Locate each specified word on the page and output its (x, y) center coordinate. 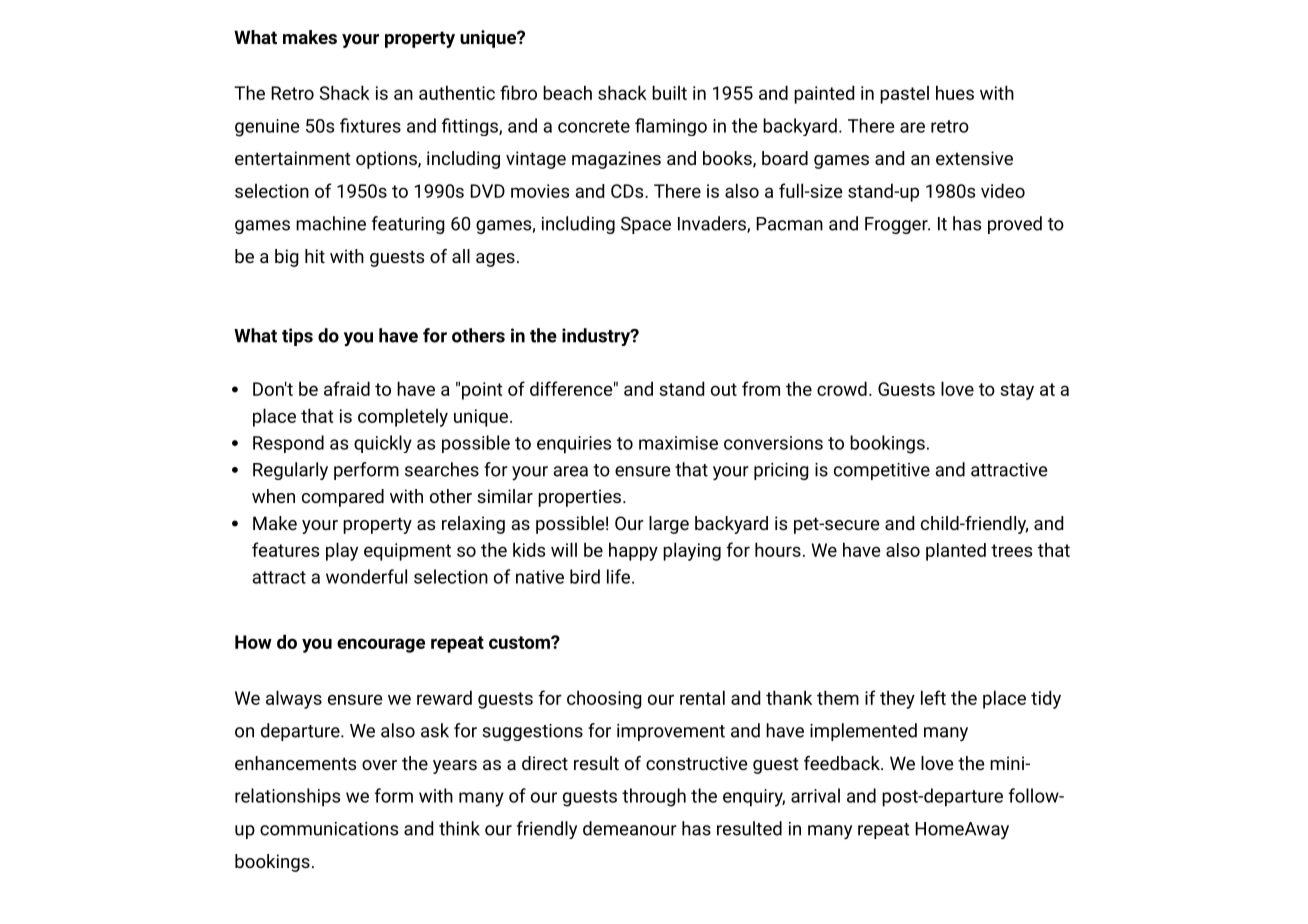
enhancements (295, 763)
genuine (267, 128)
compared (343, 498)
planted (956, 552)
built (669, 92)
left (933, 697)
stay (1017, 391)
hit (315, 256)
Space (646, 225)
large (669, 525)
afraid (347, 388)
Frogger (897, 225)
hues (955, 92)
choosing (604, 699)
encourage (381, 645)
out (724, 389)
